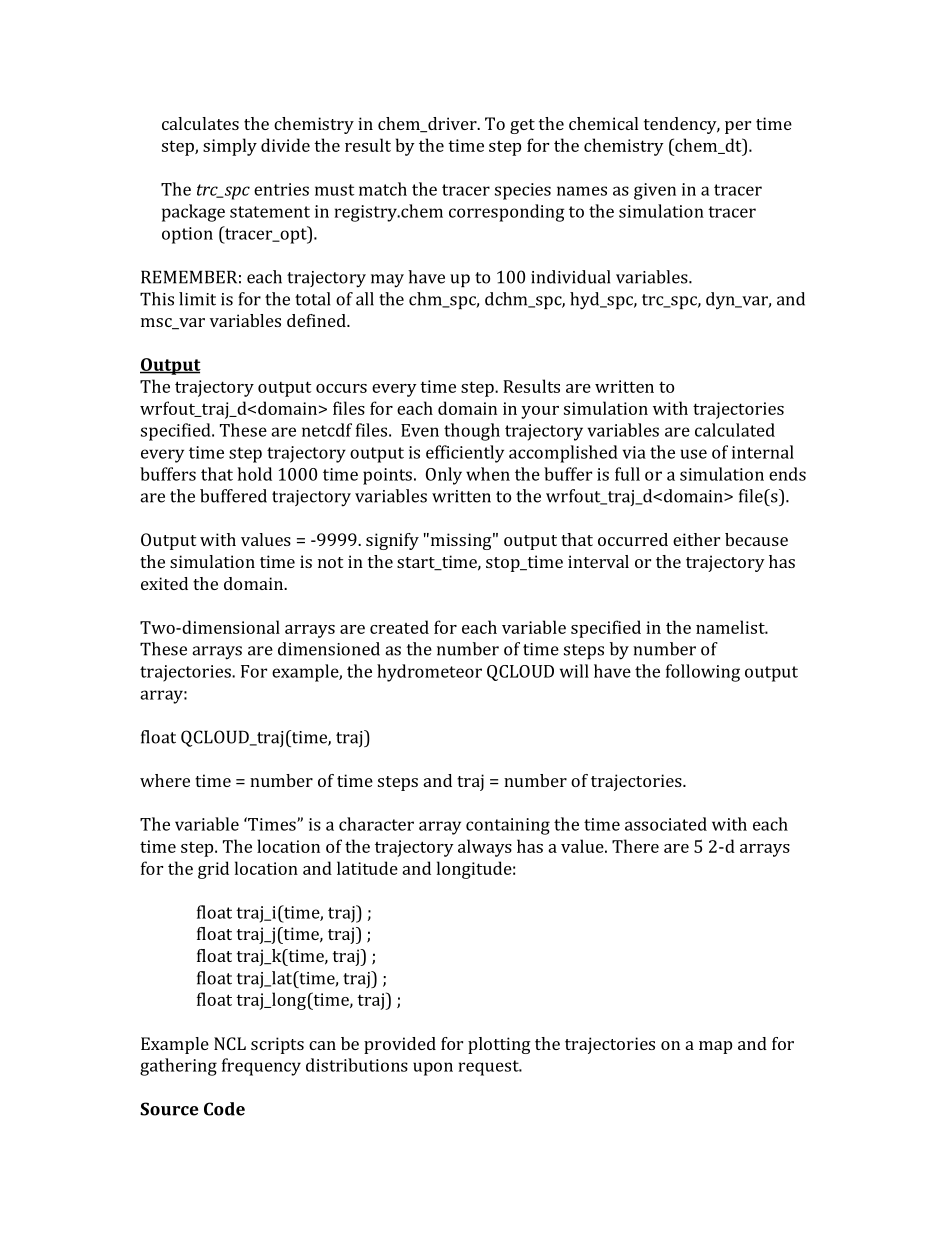 The width and height of the page is (952, 1233). Describe the element at coordinates (164, 583) in the page. I see `exited` at that location.
